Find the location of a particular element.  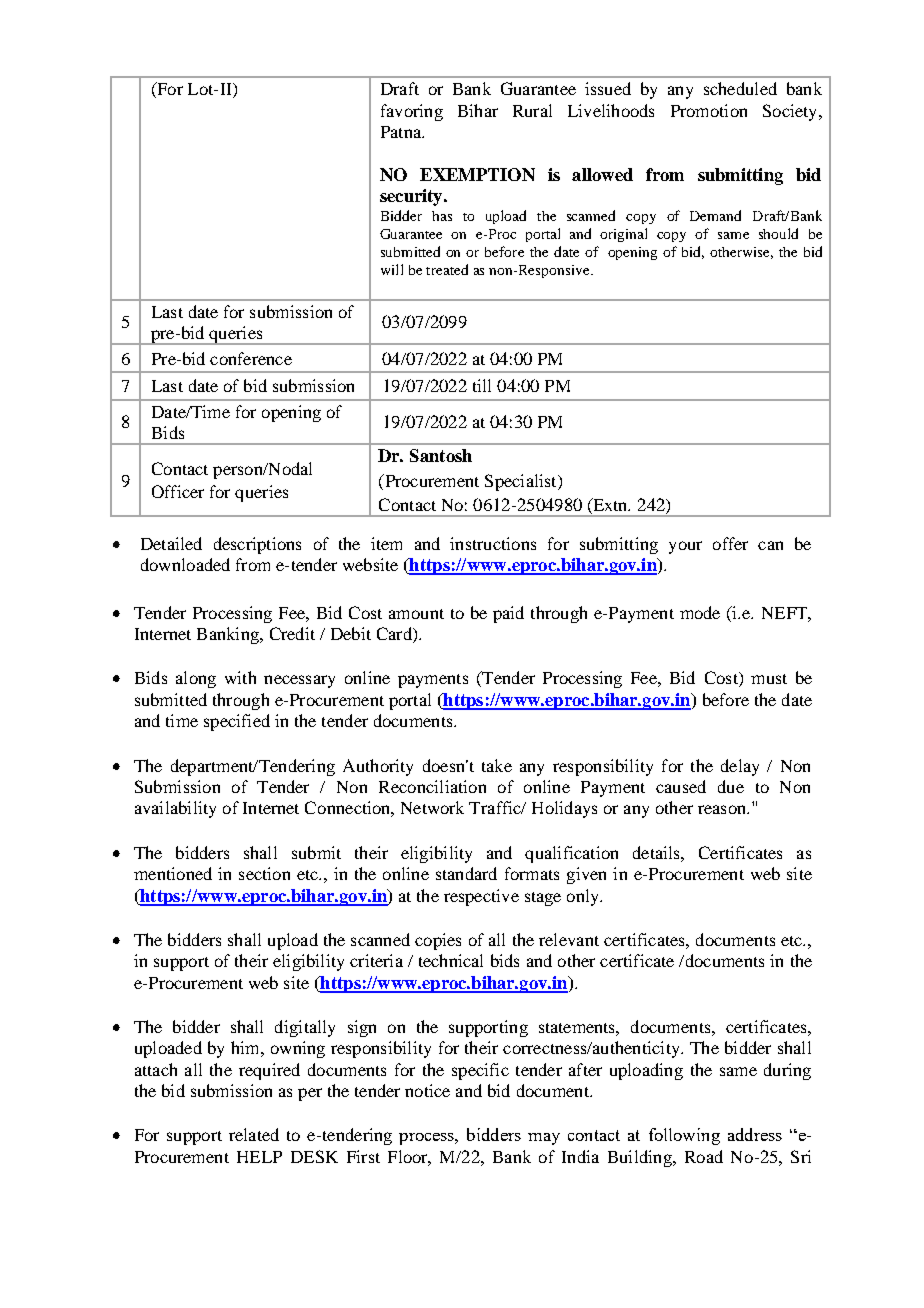

Promotion is located at coordinates (709, 110).
